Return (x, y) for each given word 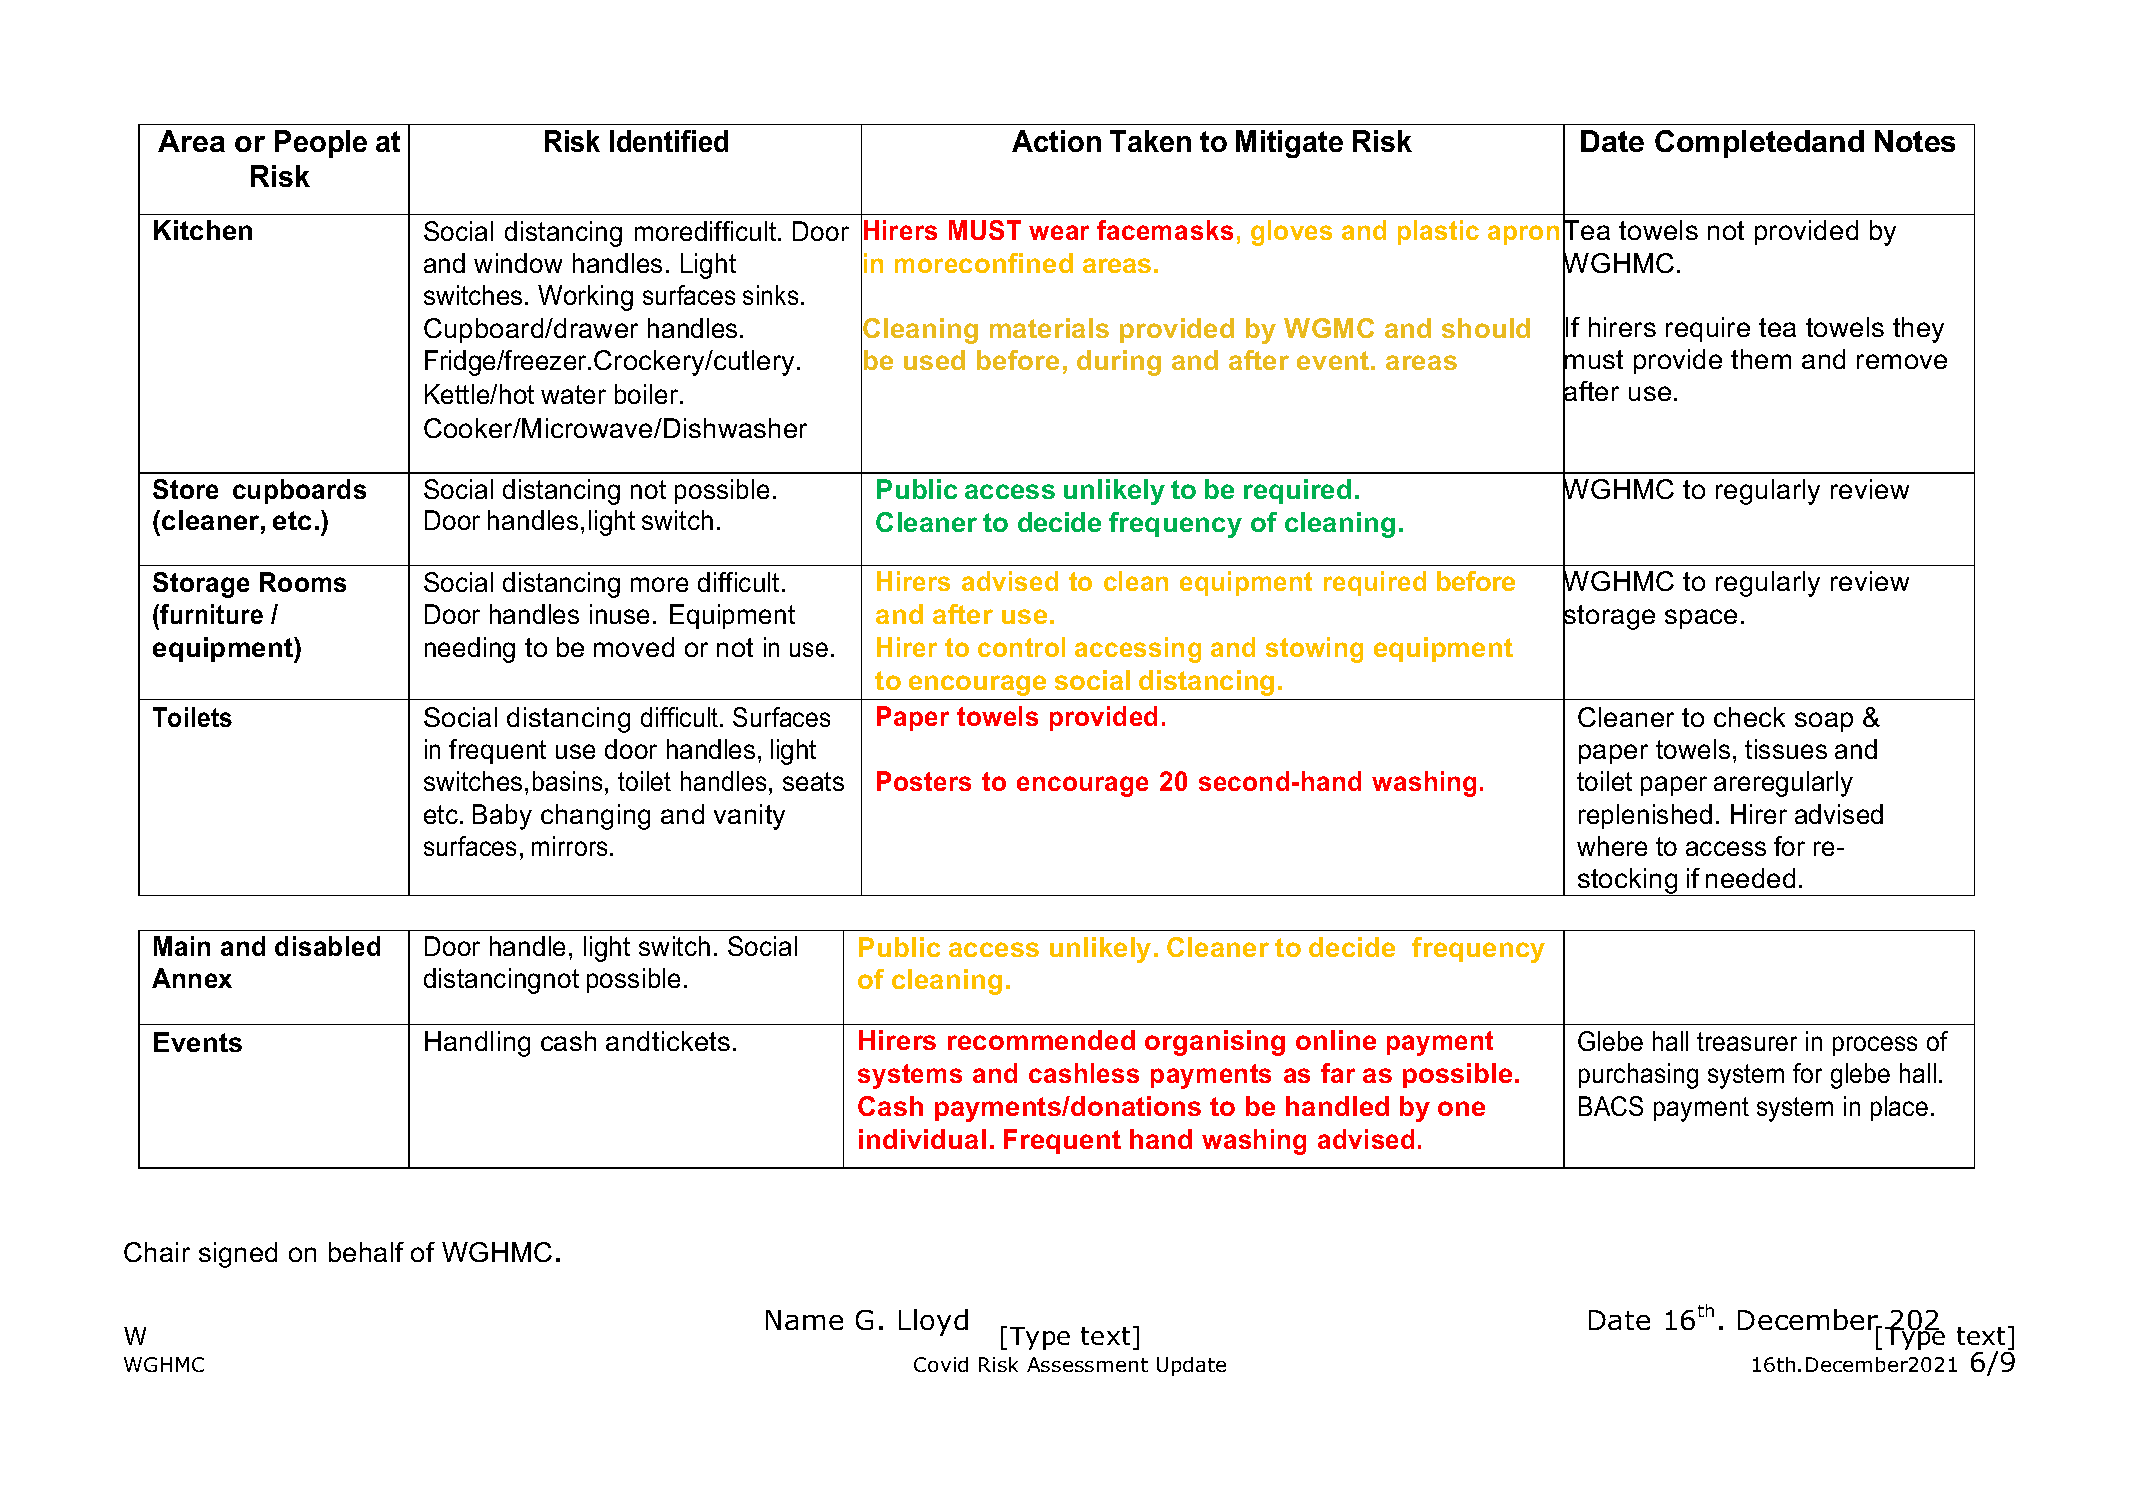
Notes (1915, 141)
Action (1056, 141)
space (1701, 619)
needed (1750, 878)
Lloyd (933, 1322)
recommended (1041, 1040)
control (1021, 647)
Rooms (303, 582)
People (321, 144)
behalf (366, 1252)
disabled (327, 946)
